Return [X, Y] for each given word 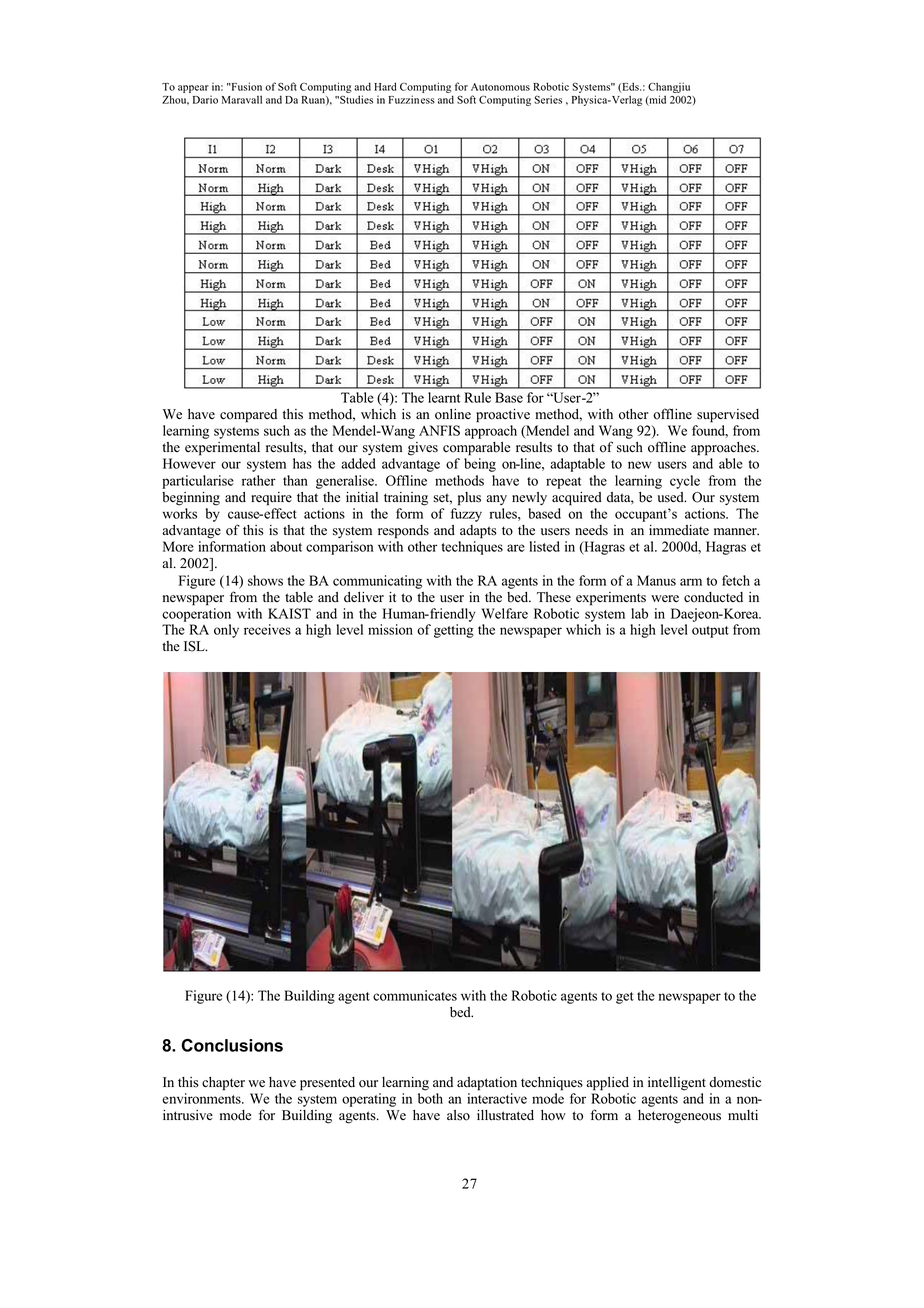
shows [265, 580]
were [665, 598]
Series [548, 99]
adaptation [487, 1084]
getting [454, 631]
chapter [223, 1084]
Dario [205, 99]
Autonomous [500, 87]
